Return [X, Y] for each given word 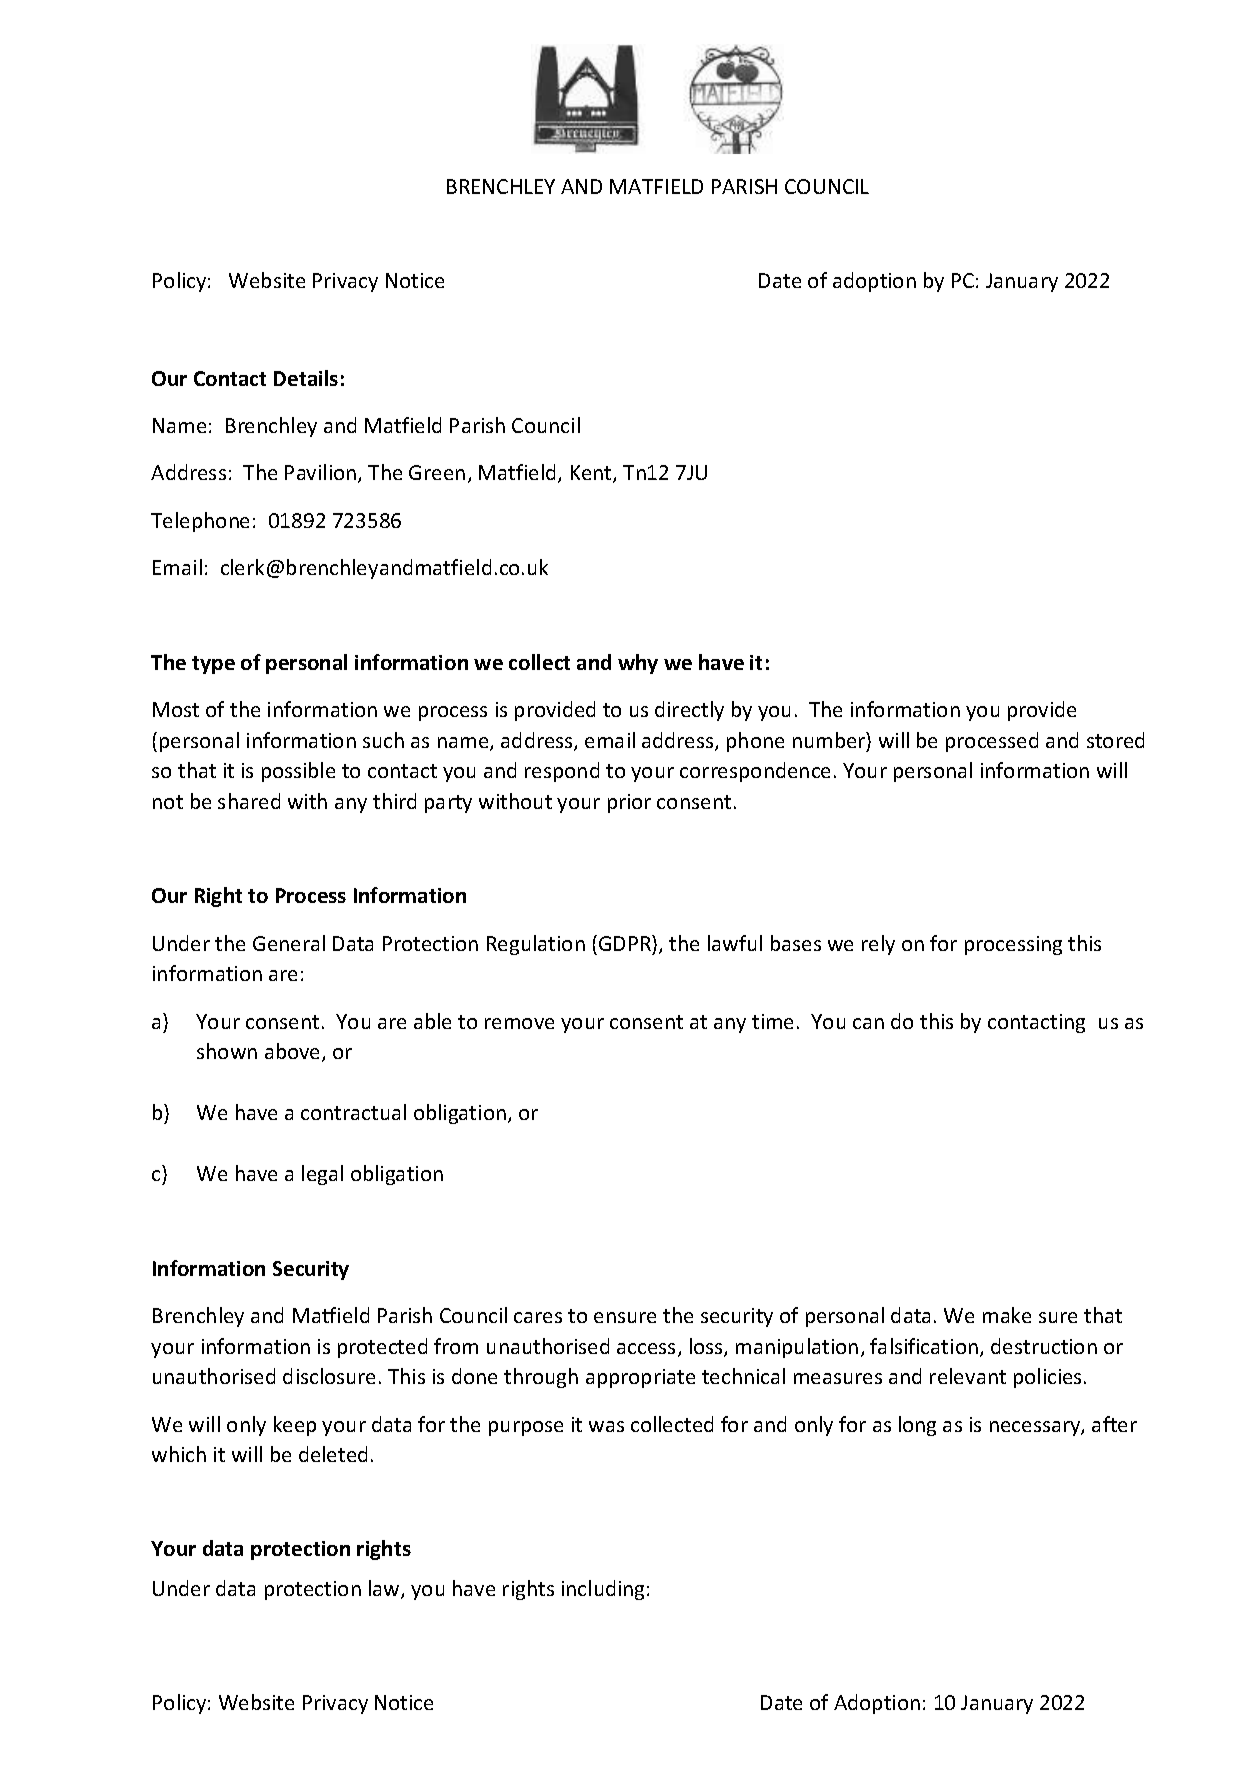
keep [295, 1426]
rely [878, 945]
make [1007, 1315]
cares [538, 1317]
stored [1115, 740]
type [213, 665]
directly [689, 711]
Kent [592, 474]
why [638, 664]
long [917, 1426]
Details [306, 378]
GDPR [626, 943]
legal [322, 1175]
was [606, 1426]
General [289, 943]
